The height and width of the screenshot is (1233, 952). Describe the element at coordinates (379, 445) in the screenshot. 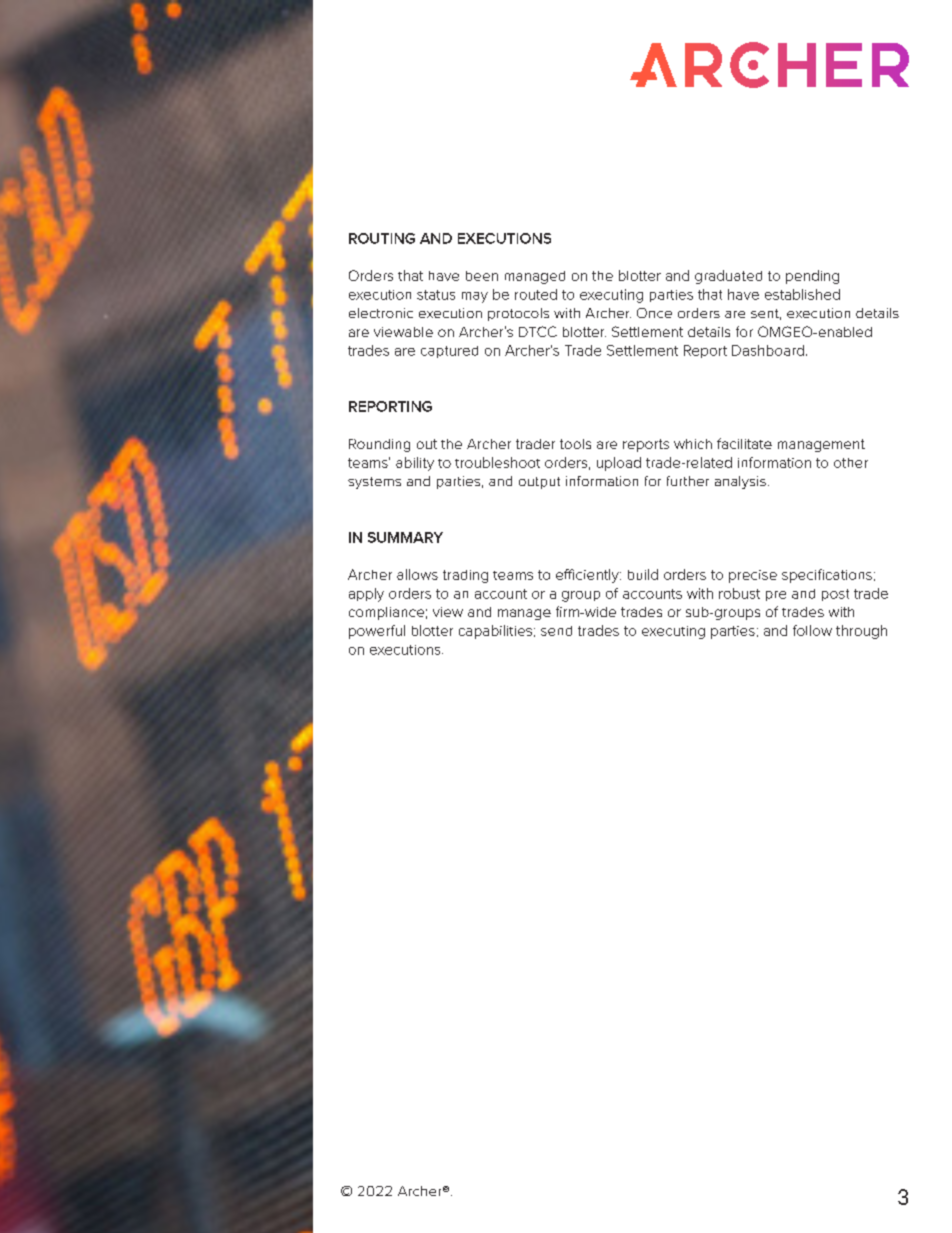

I see `Rounding` at that location.
